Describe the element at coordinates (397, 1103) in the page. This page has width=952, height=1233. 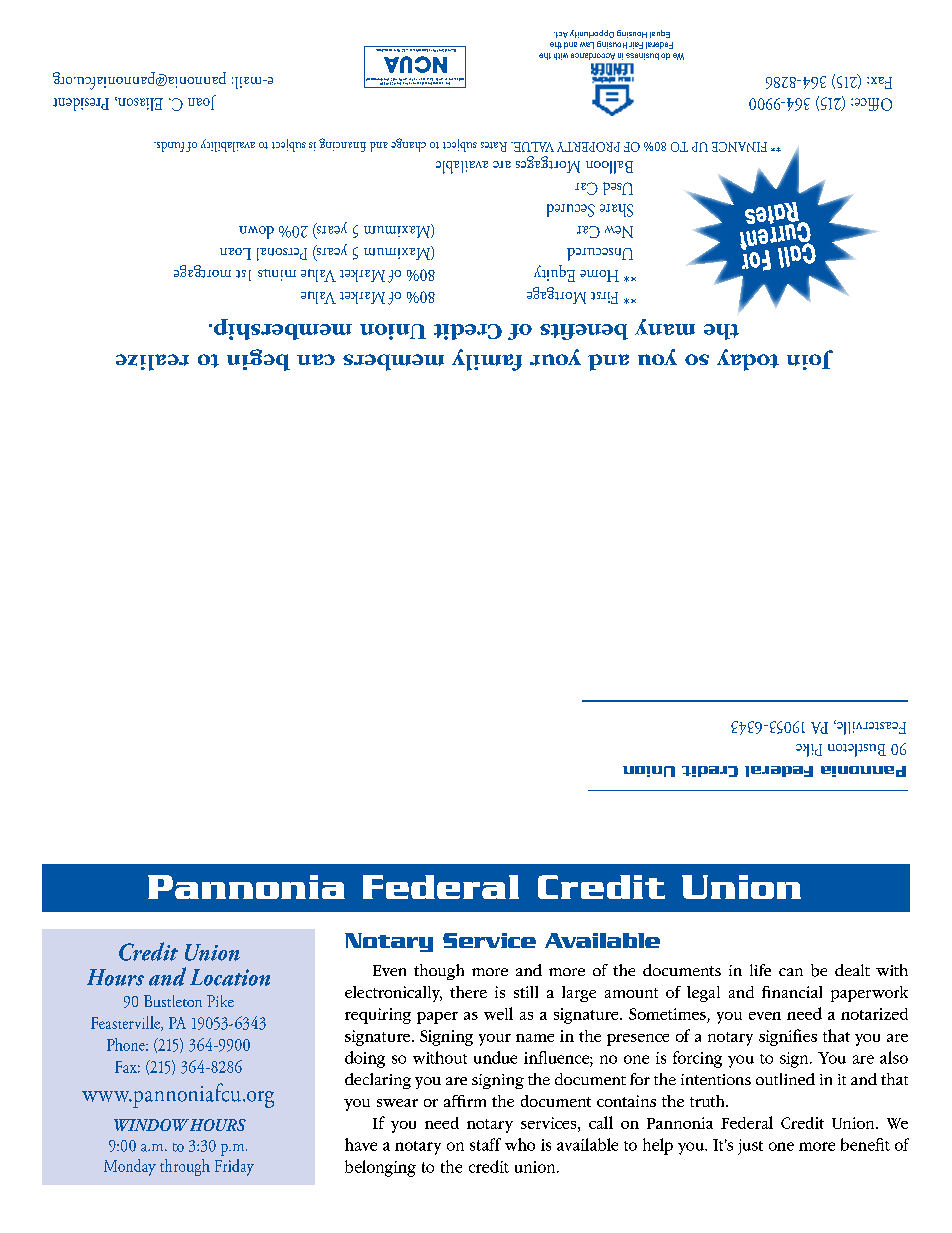
I see `swear` at that location.
